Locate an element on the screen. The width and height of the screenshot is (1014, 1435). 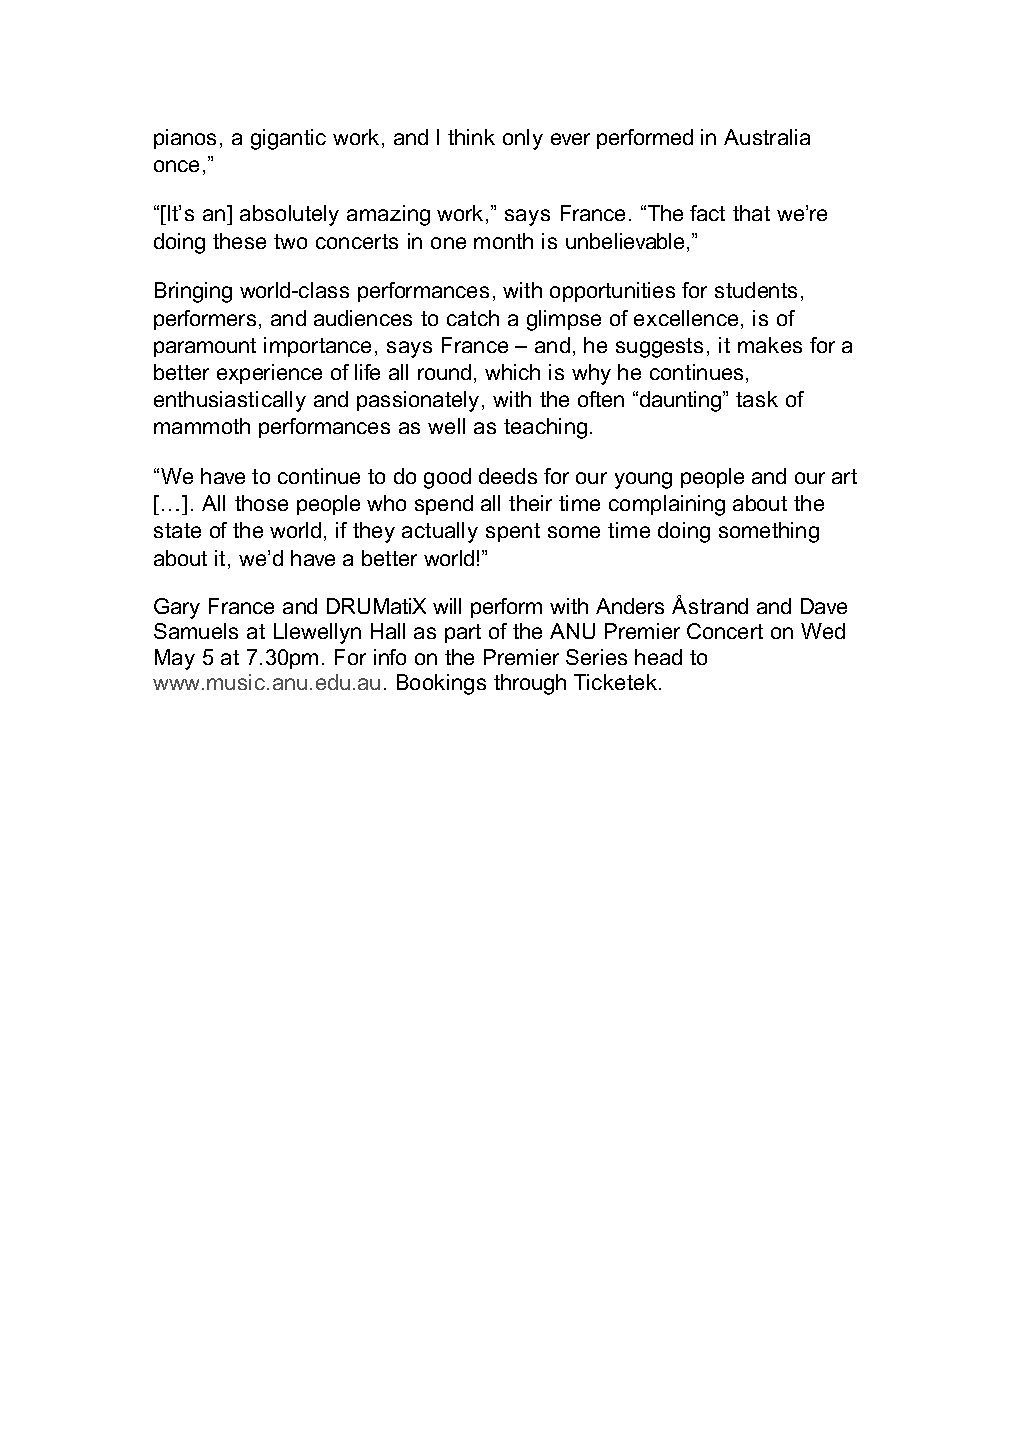
gigantic is located at coordinates (288, 139).
